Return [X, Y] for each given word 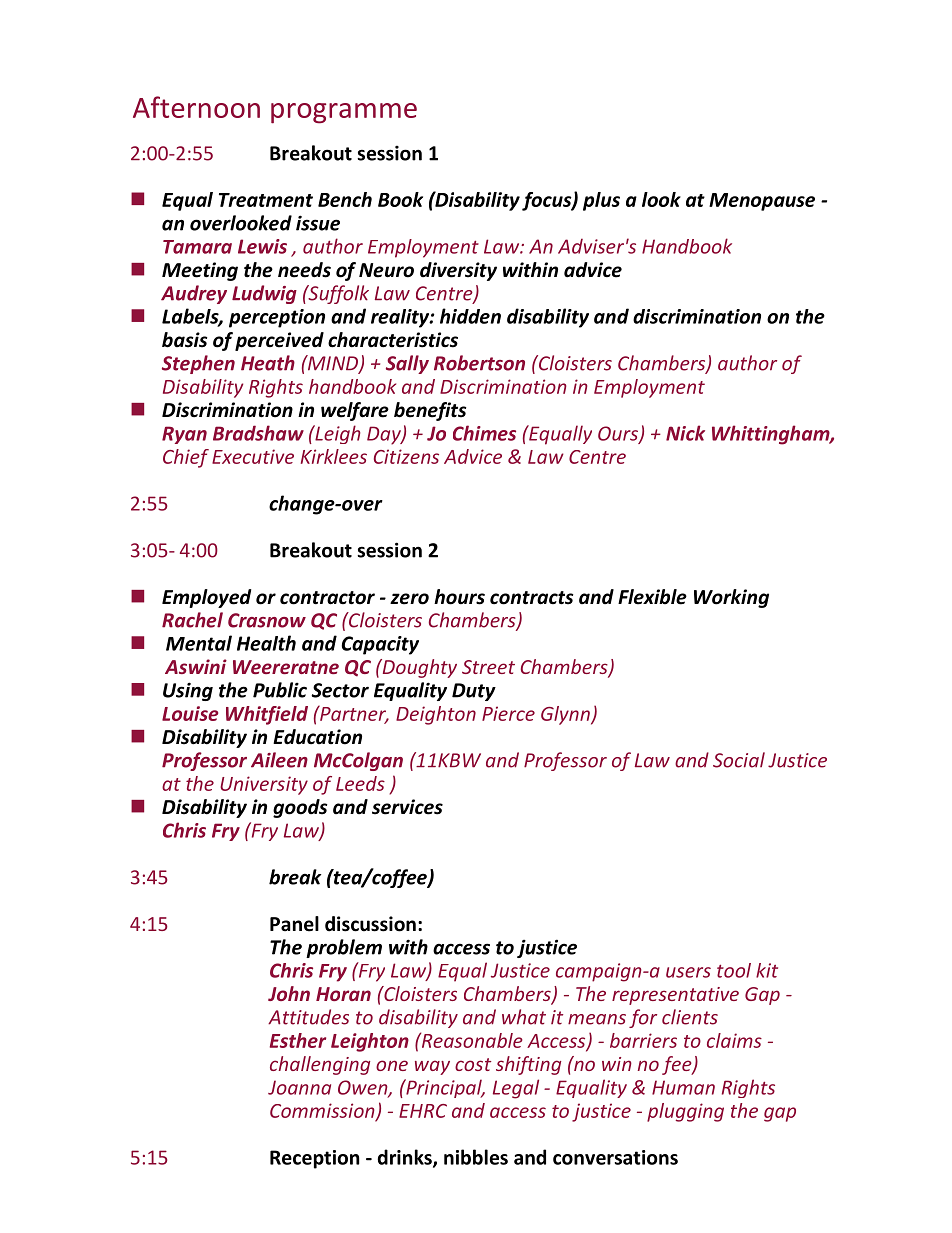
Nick [685, 433]
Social [739, 760]
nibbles [476, 1157]
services [407, 807]
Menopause [762, 202]
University [264, 785]
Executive [253, 456]
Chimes [484, 433]
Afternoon [196, 107]
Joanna [299, 1087]
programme [344, 113]
